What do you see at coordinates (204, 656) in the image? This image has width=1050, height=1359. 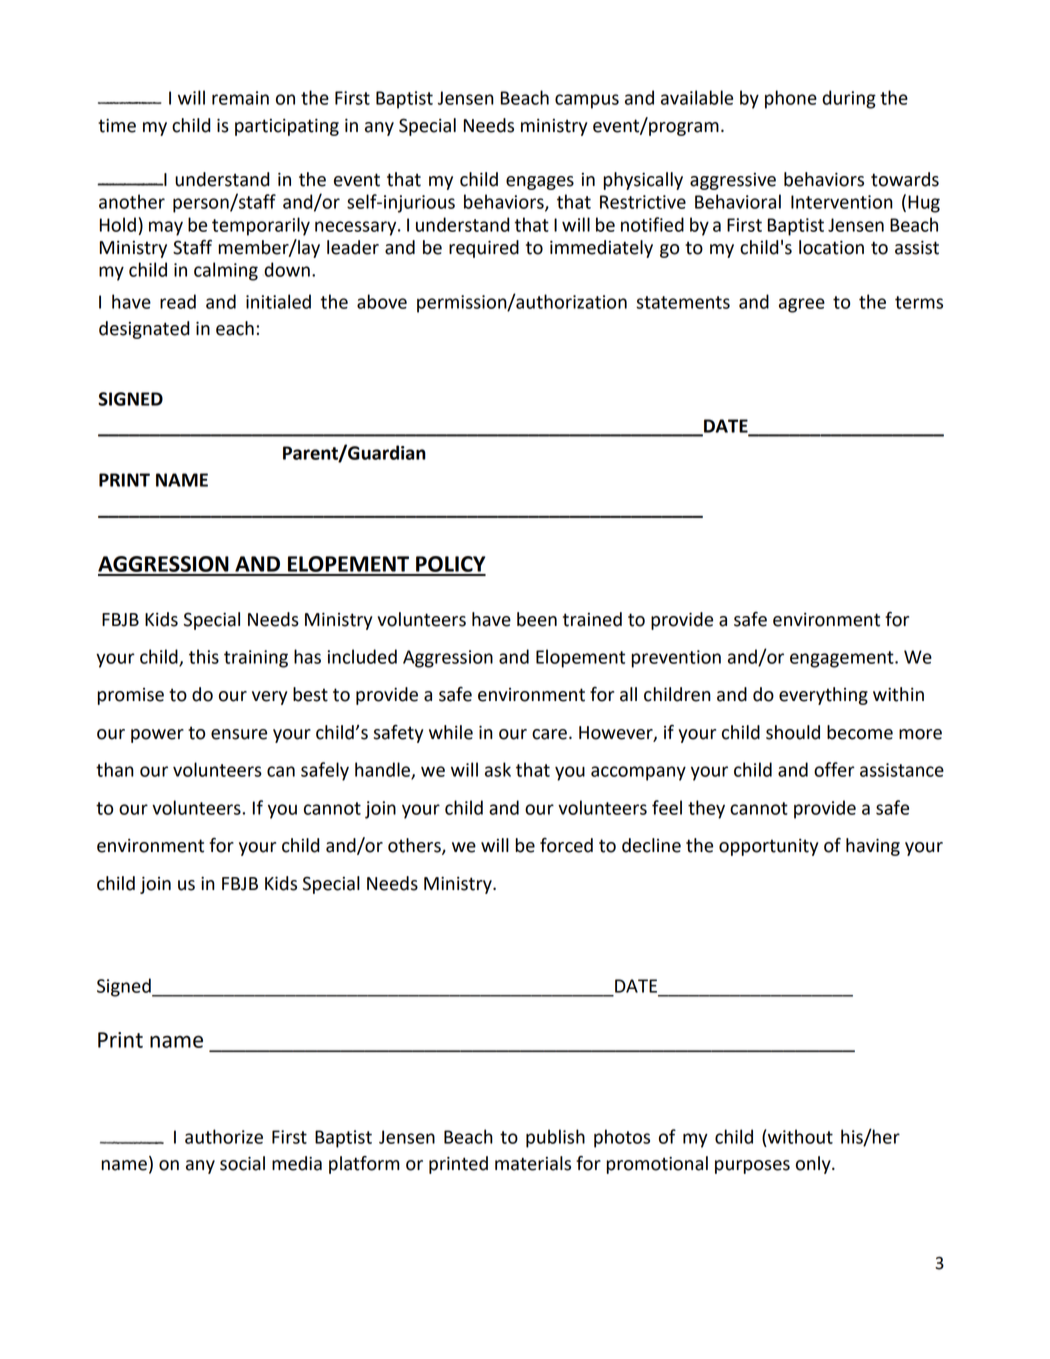 I see `this` at bounding box center [204, 656].
